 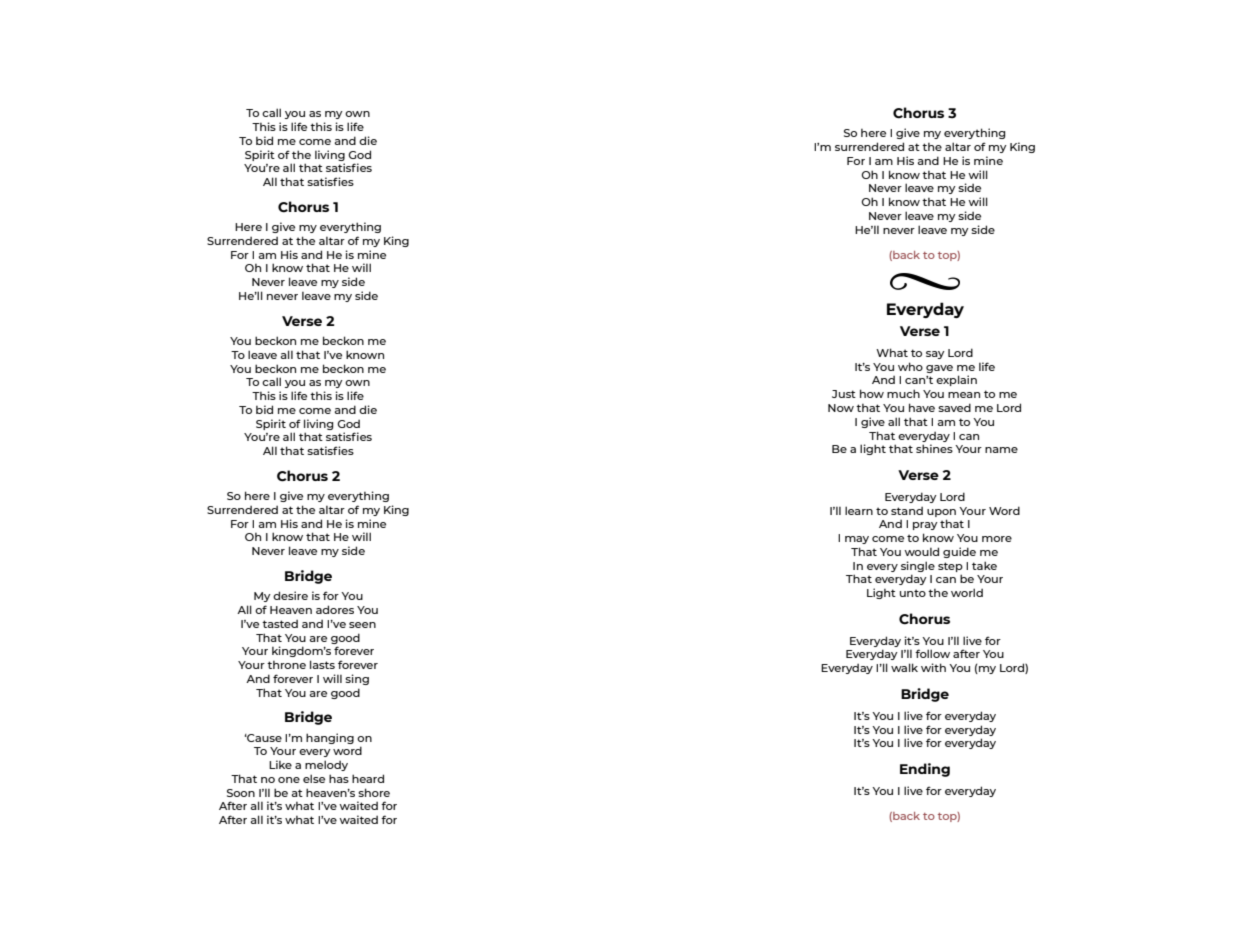 I want to click on walk, so click(x=904, y=667).
